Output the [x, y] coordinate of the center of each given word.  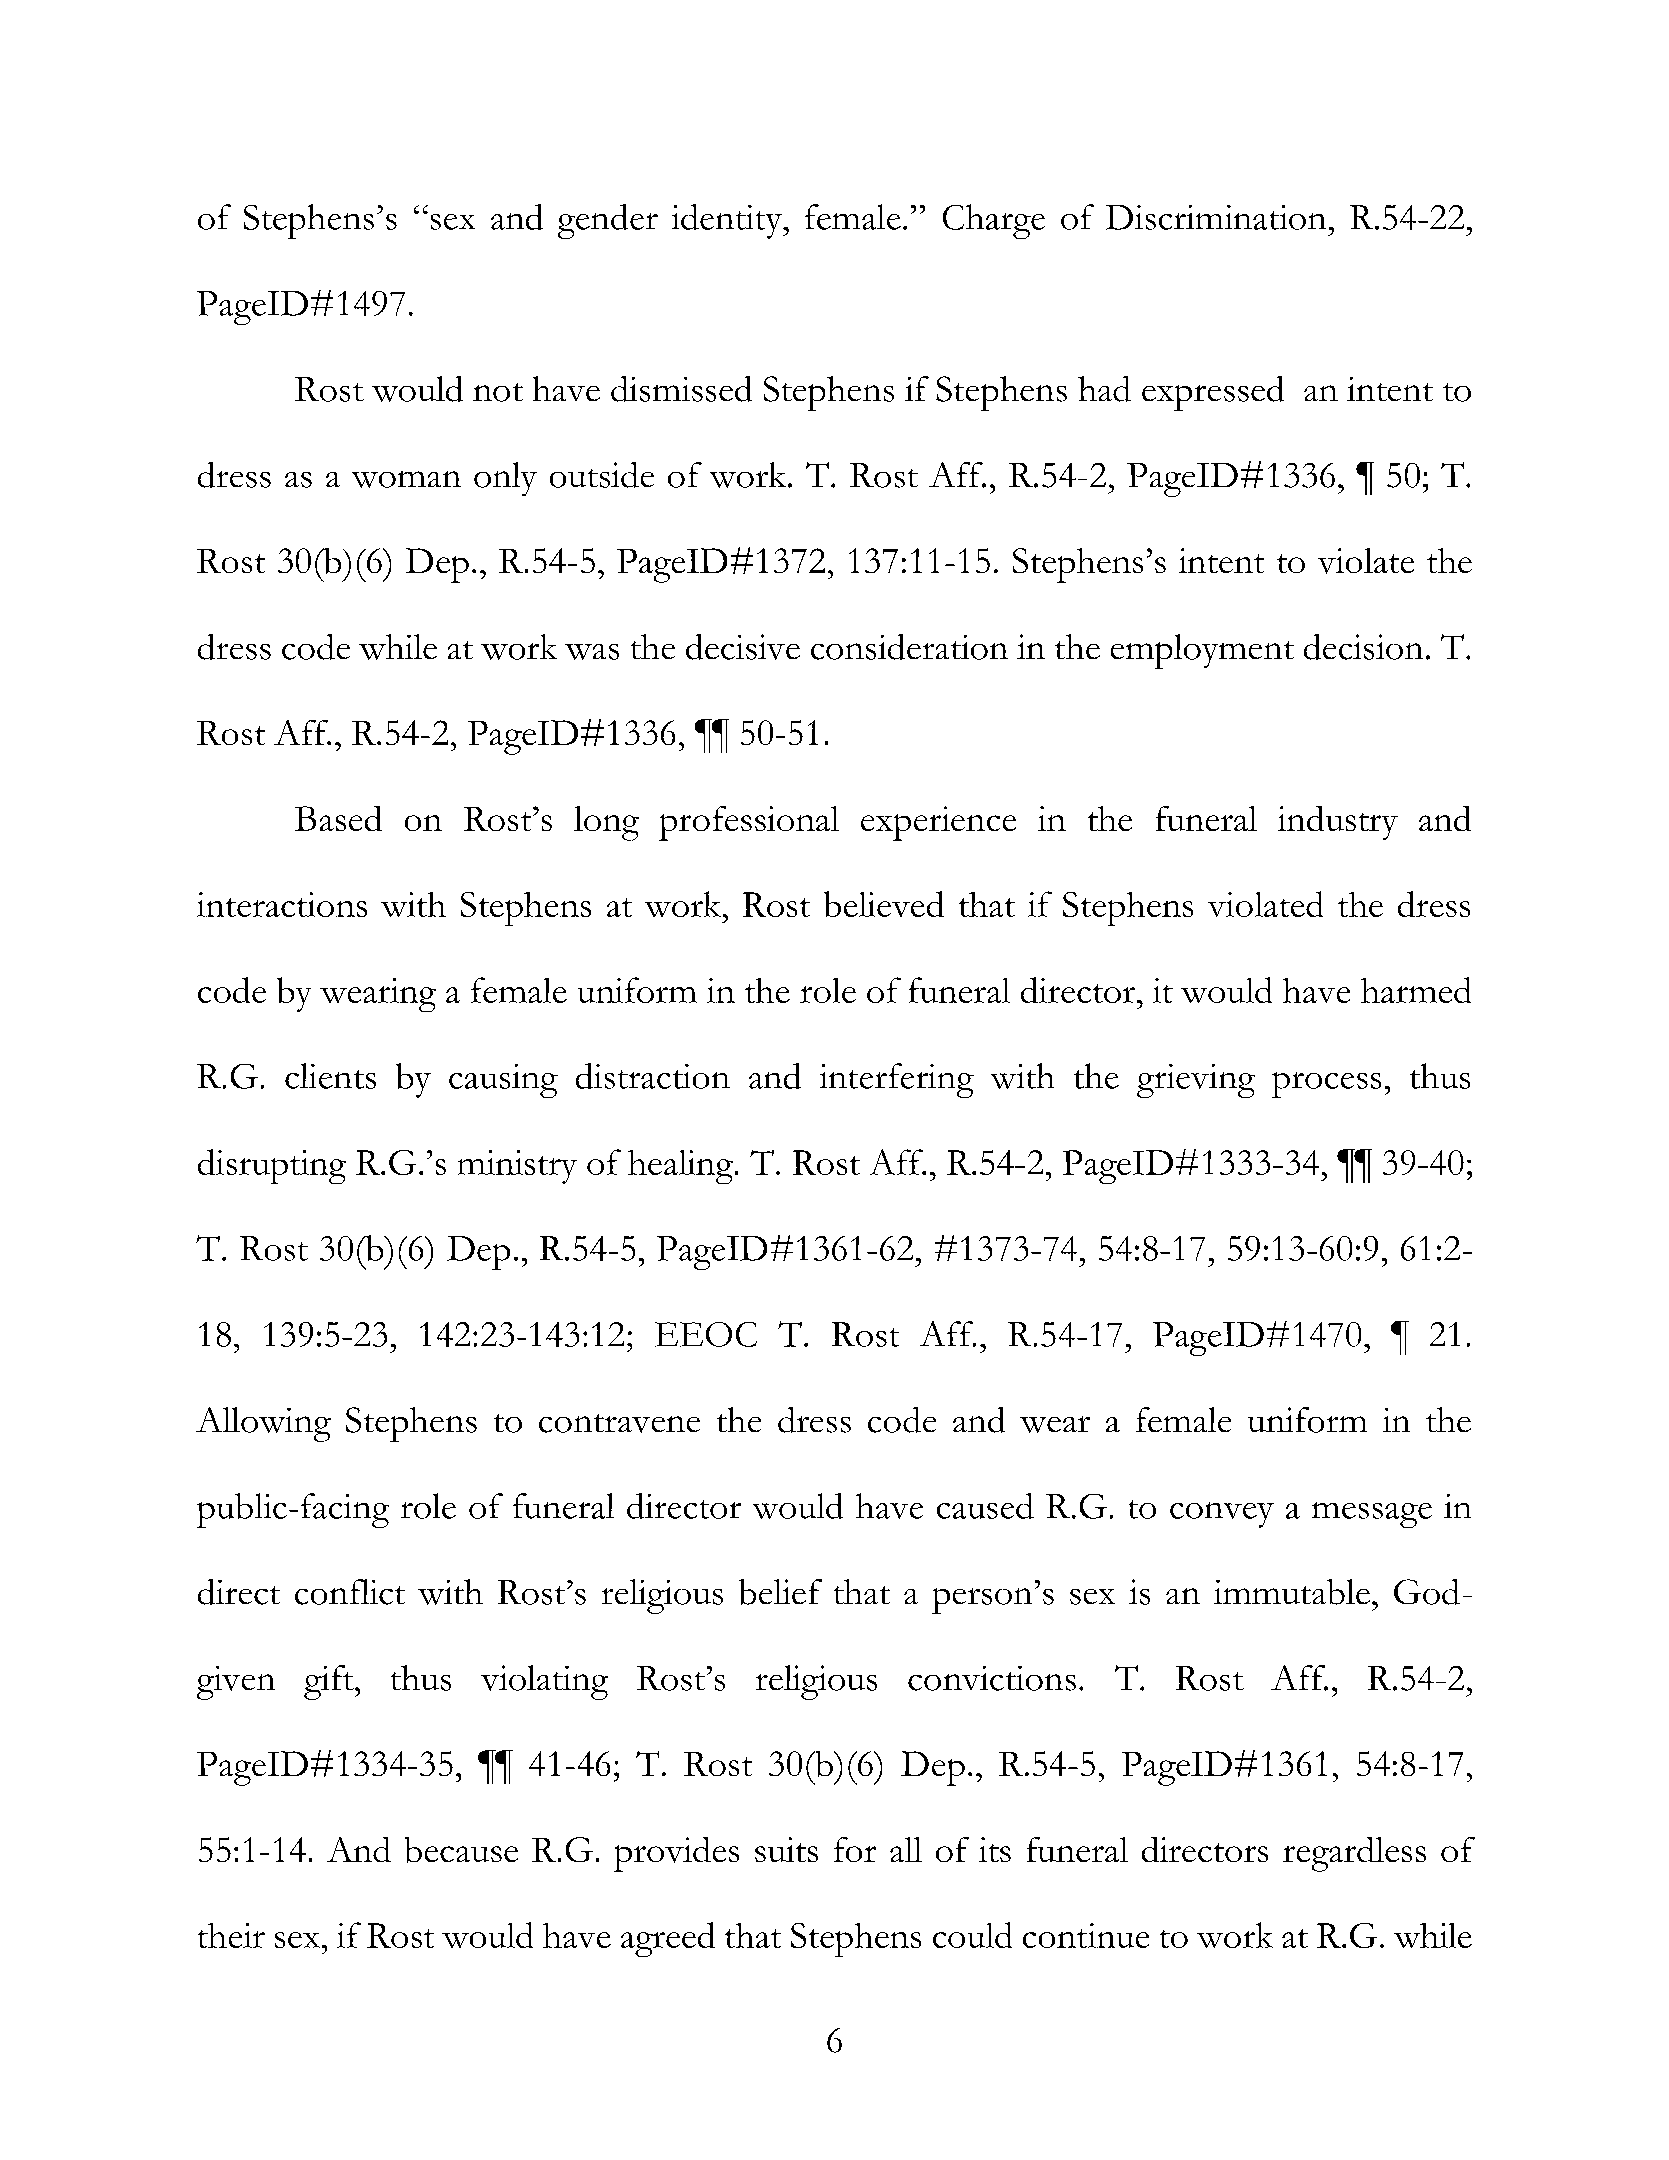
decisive [743, 647]
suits [786, 1849]
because [461, 1850]
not [498, 392]
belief [780, 1592]
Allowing [263, 1424]
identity [728, 221]
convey [1222, 1515]
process [1326, 1085]
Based [338, 818]
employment [1202, 651]
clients [330, 1076]
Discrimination [1216, 217]
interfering [897, 1080]
